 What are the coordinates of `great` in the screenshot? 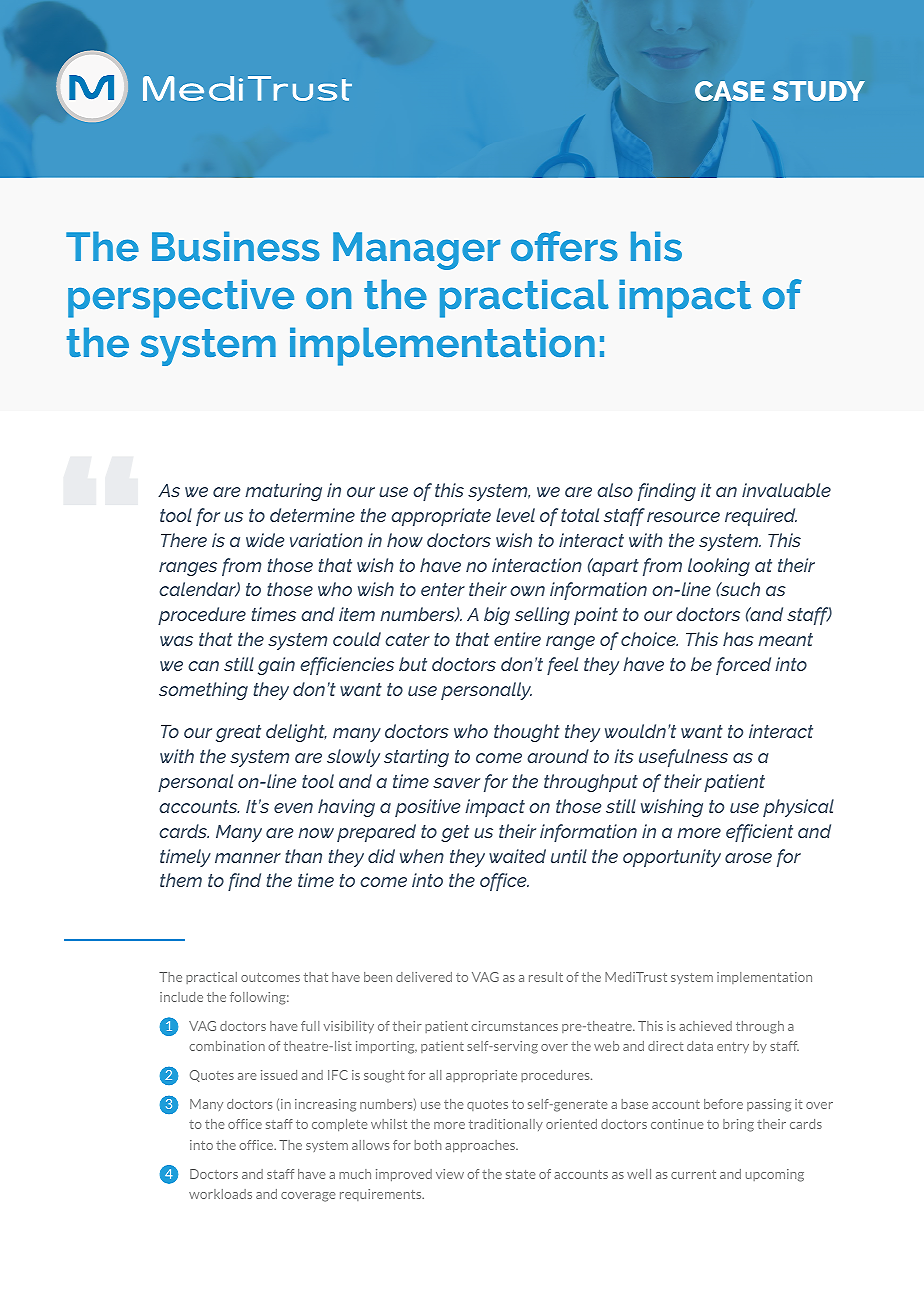 It's located at (238, 733).
